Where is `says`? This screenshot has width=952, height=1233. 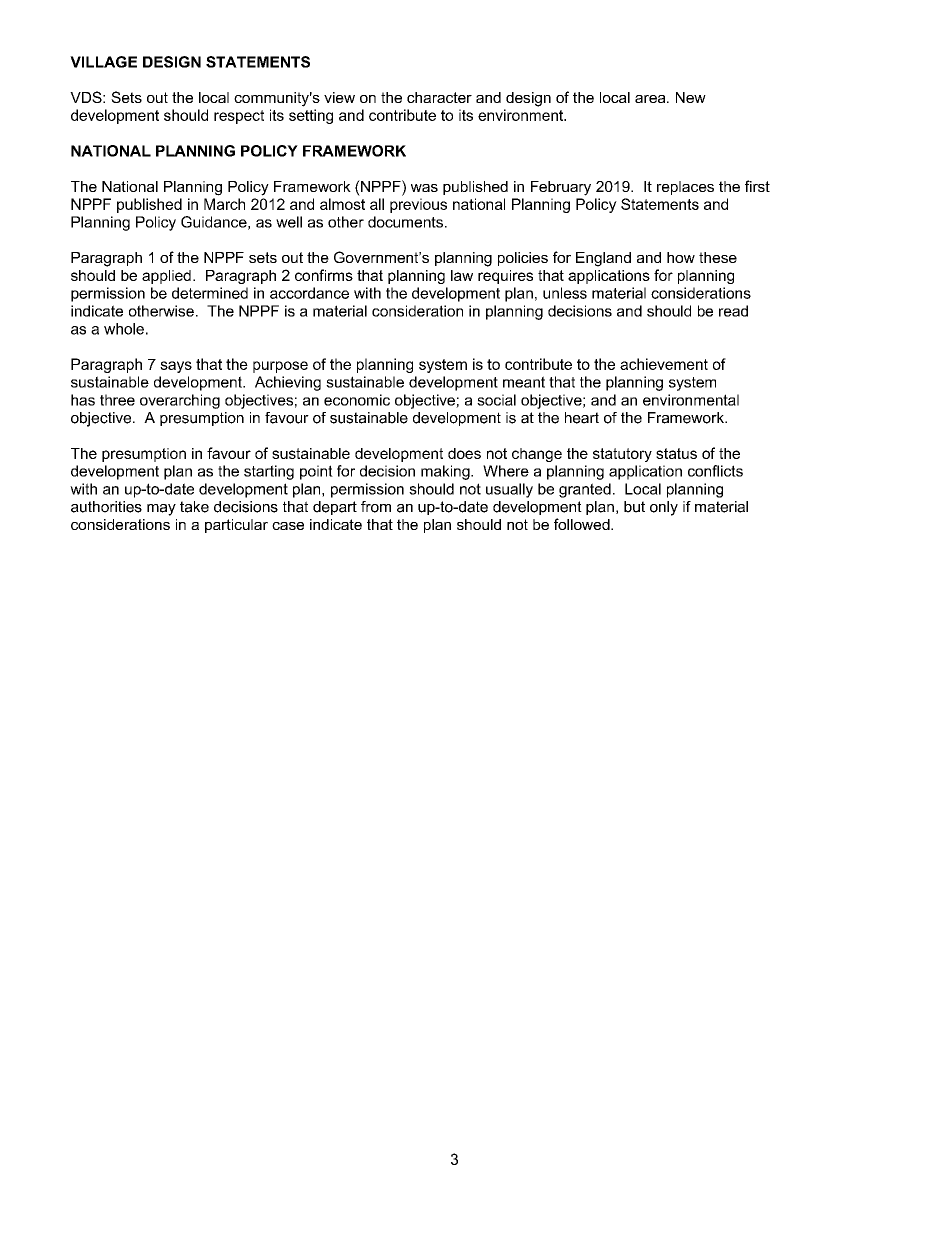 says is located at coordinates (176, 367).
